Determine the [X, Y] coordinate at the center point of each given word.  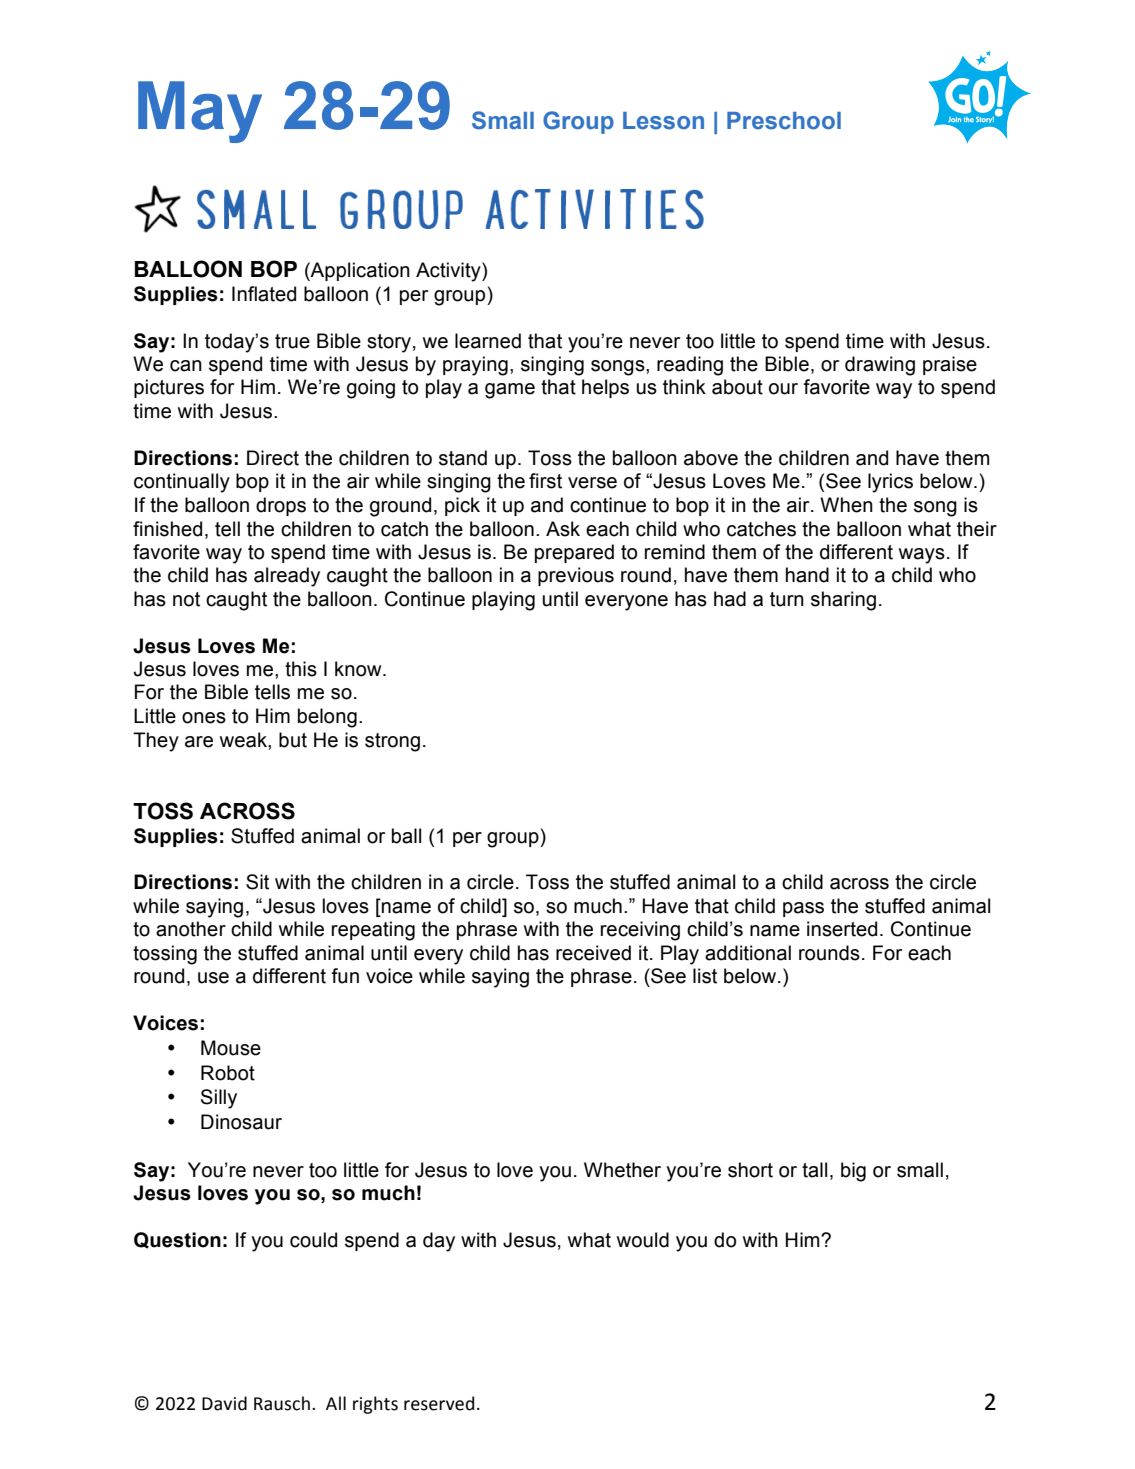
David [224, 1403]
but [293, 740]
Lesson [663, 121]
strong [392, 742]
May [200, 112]
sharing [843, 601]
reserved [439, 1403]
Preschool [784, 121]
